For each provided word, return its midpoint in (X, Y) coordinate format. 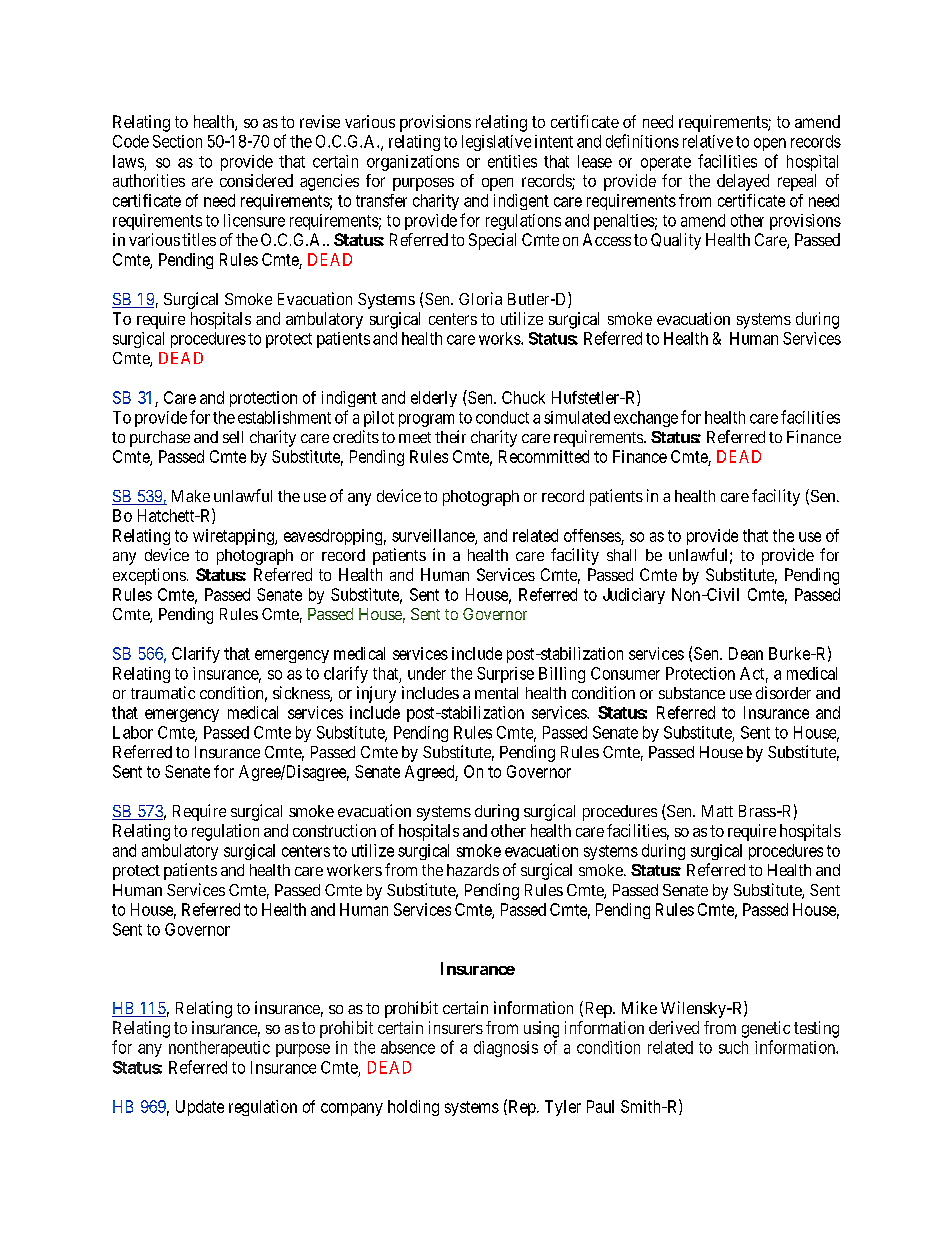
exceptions (149, 576)
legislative (496, 143)
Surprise (505, 675)
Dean (746, 653)
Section (177, 141)
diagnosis (506, 1049)
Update (200, 1108)
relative (708, 141)
